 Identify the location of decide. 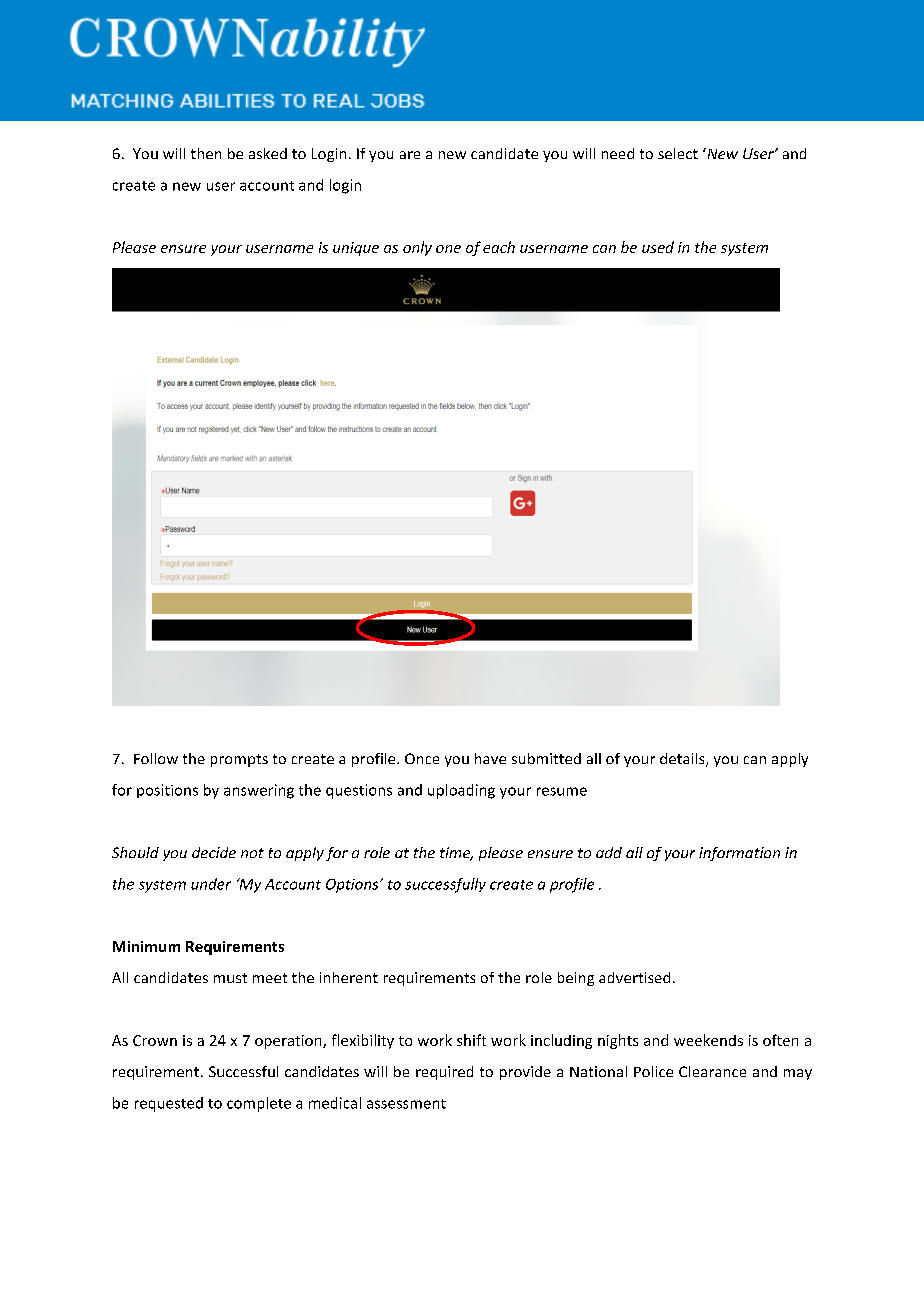
(214, 852).
